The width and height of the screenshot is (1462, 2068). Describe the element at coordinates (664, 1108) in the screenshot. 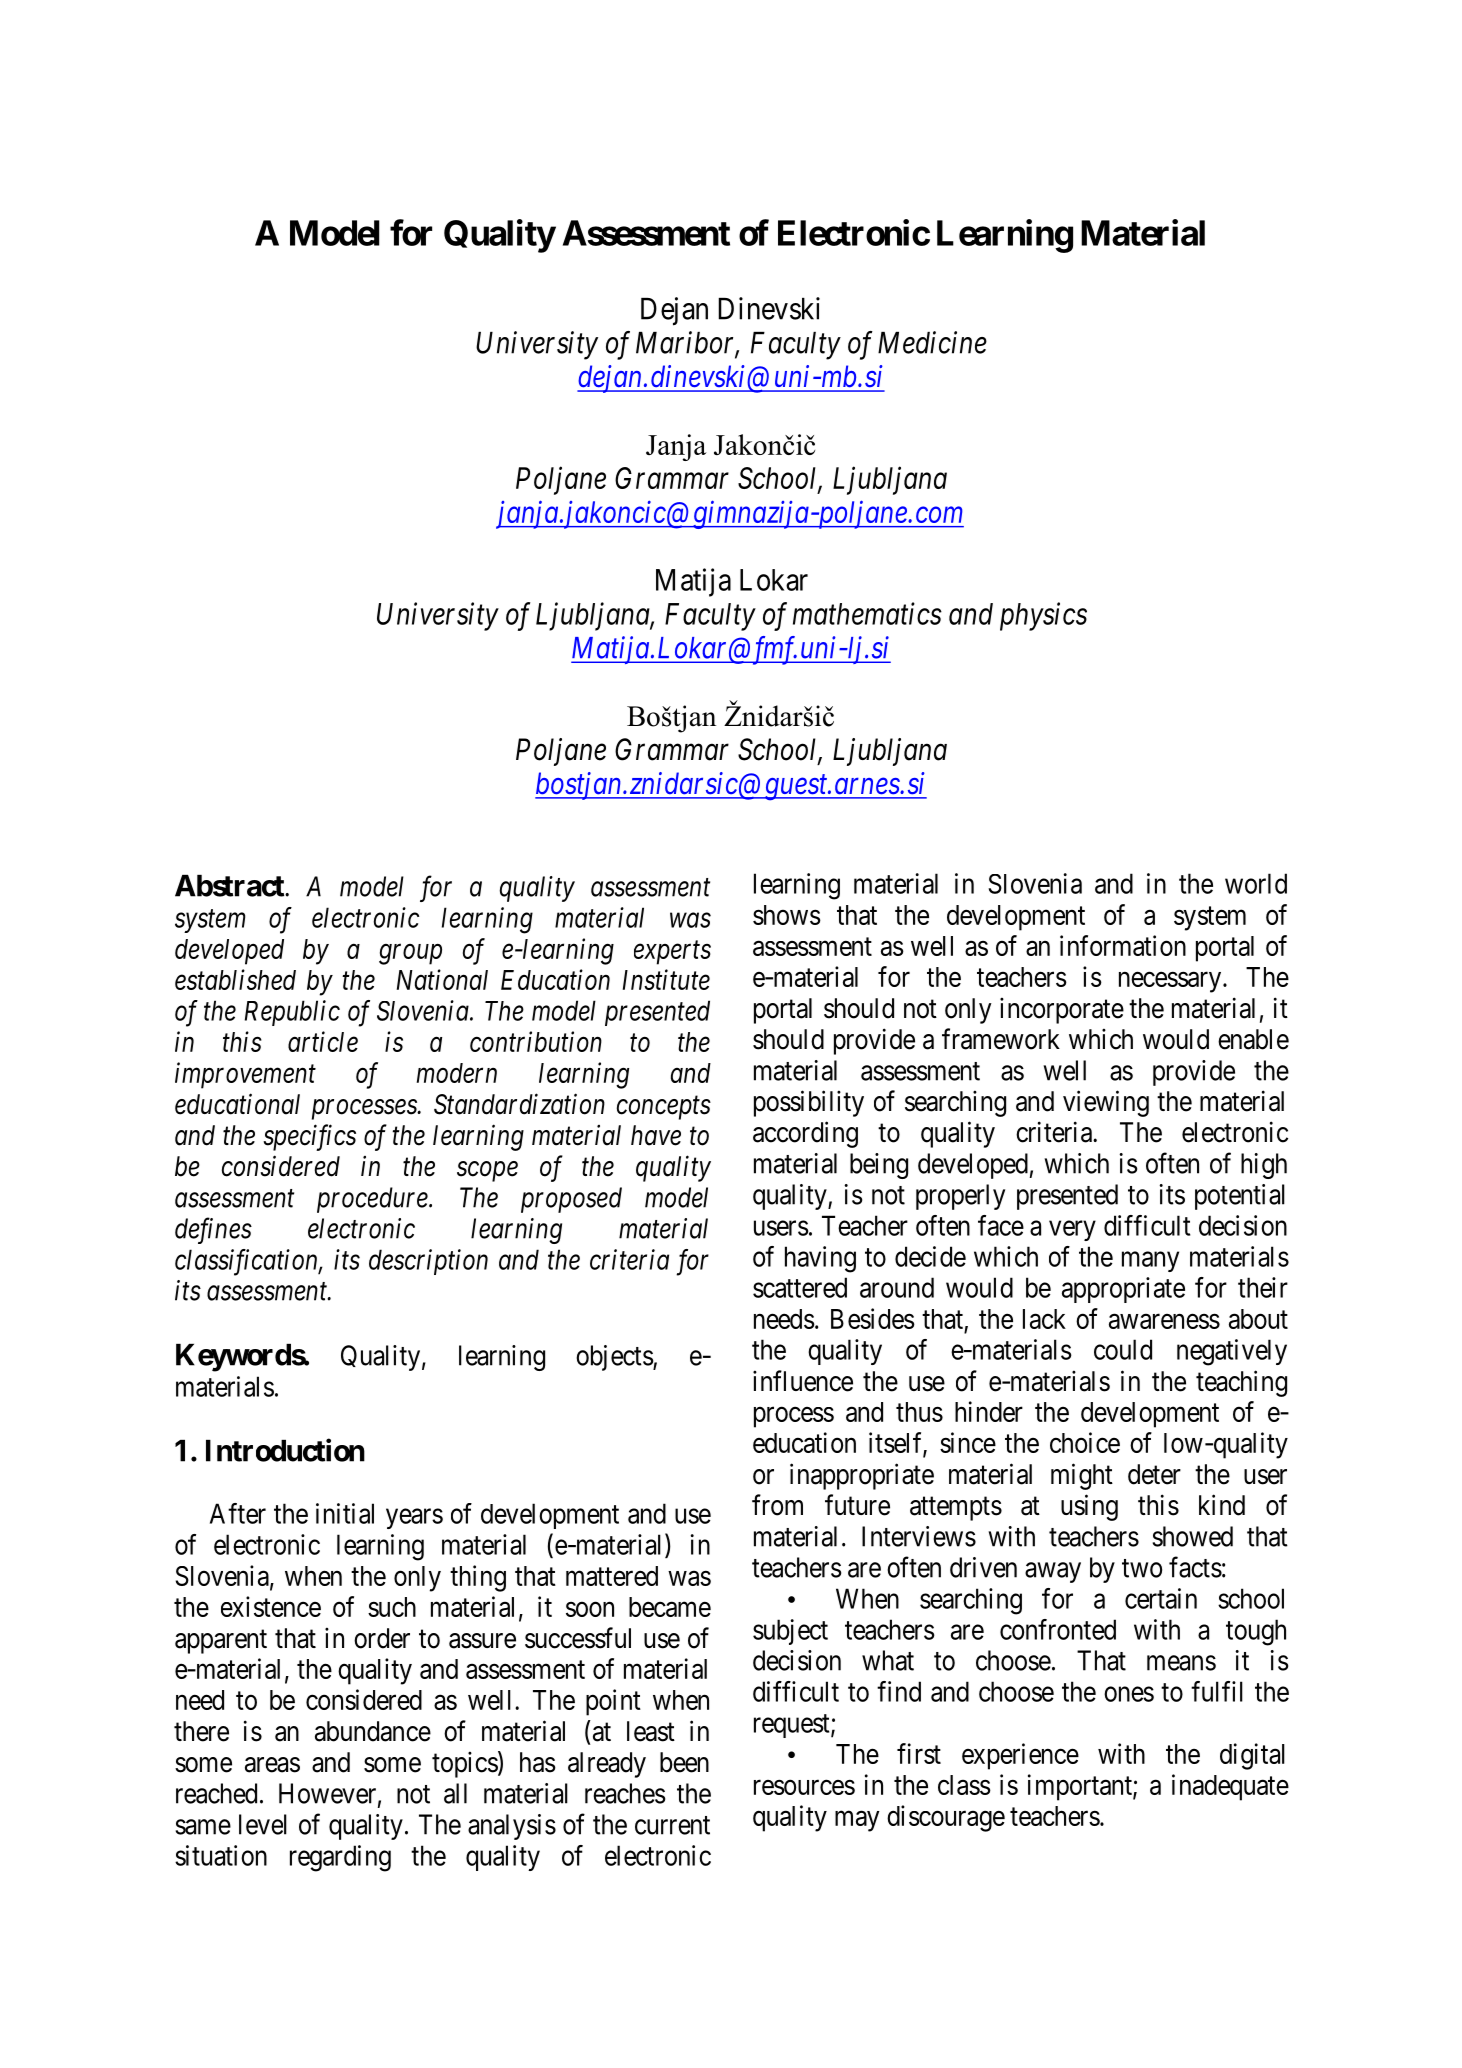

I see `concepts` at that location.
